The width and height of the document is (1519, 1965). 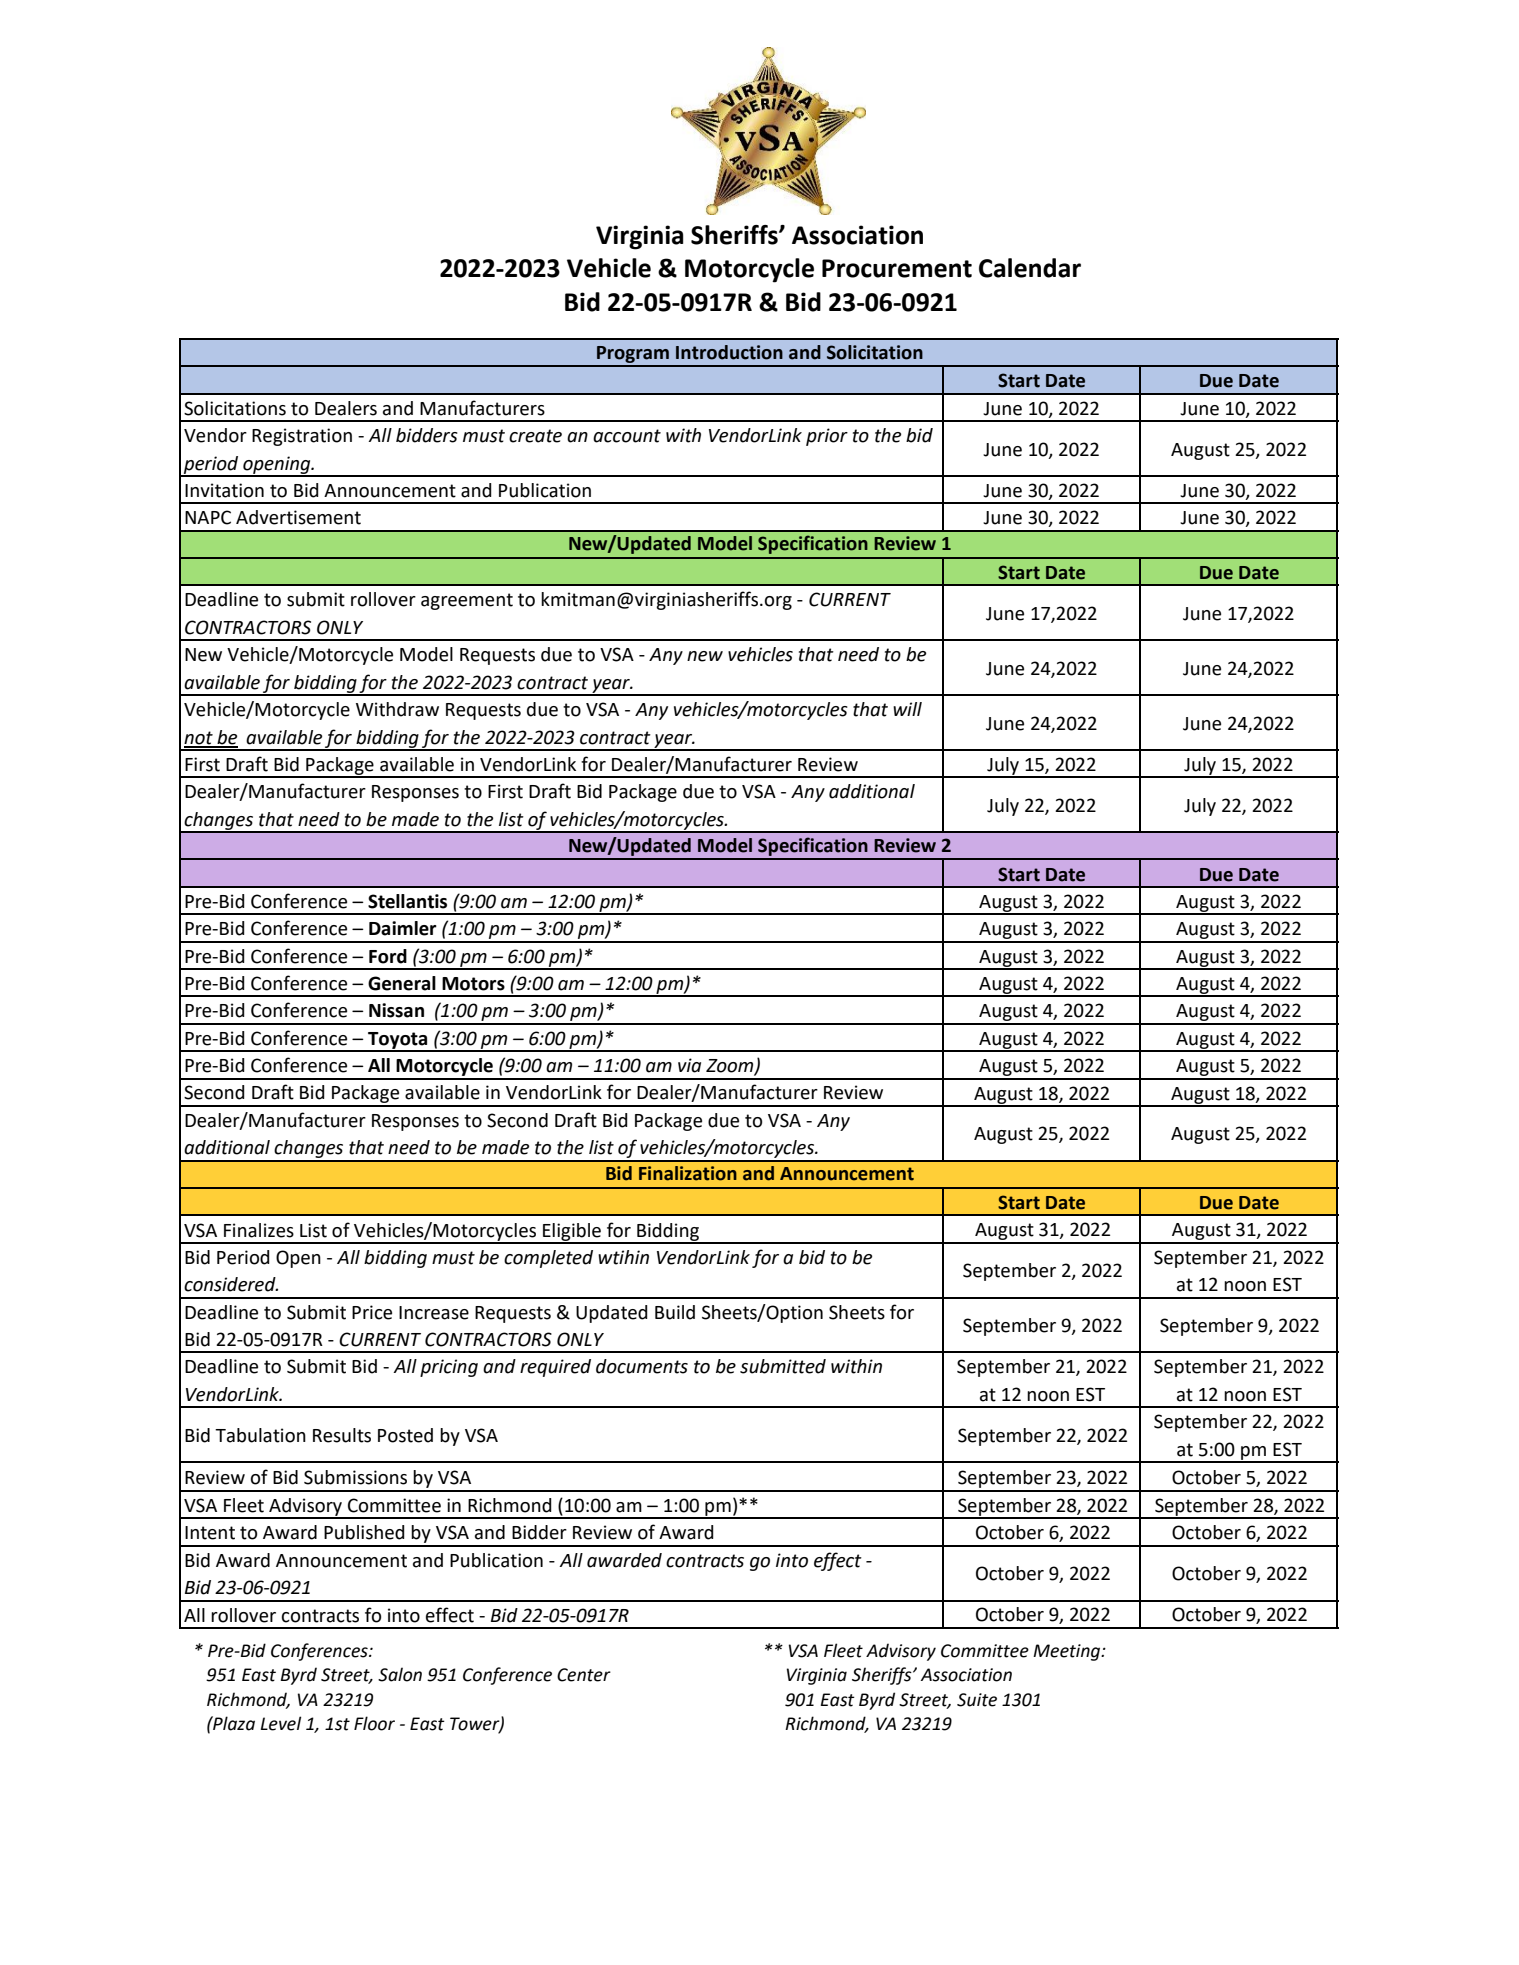 What do you see at coordinates (396, 1010) in the document?
I see `Nissan` at bounding box center [396, 1010].
